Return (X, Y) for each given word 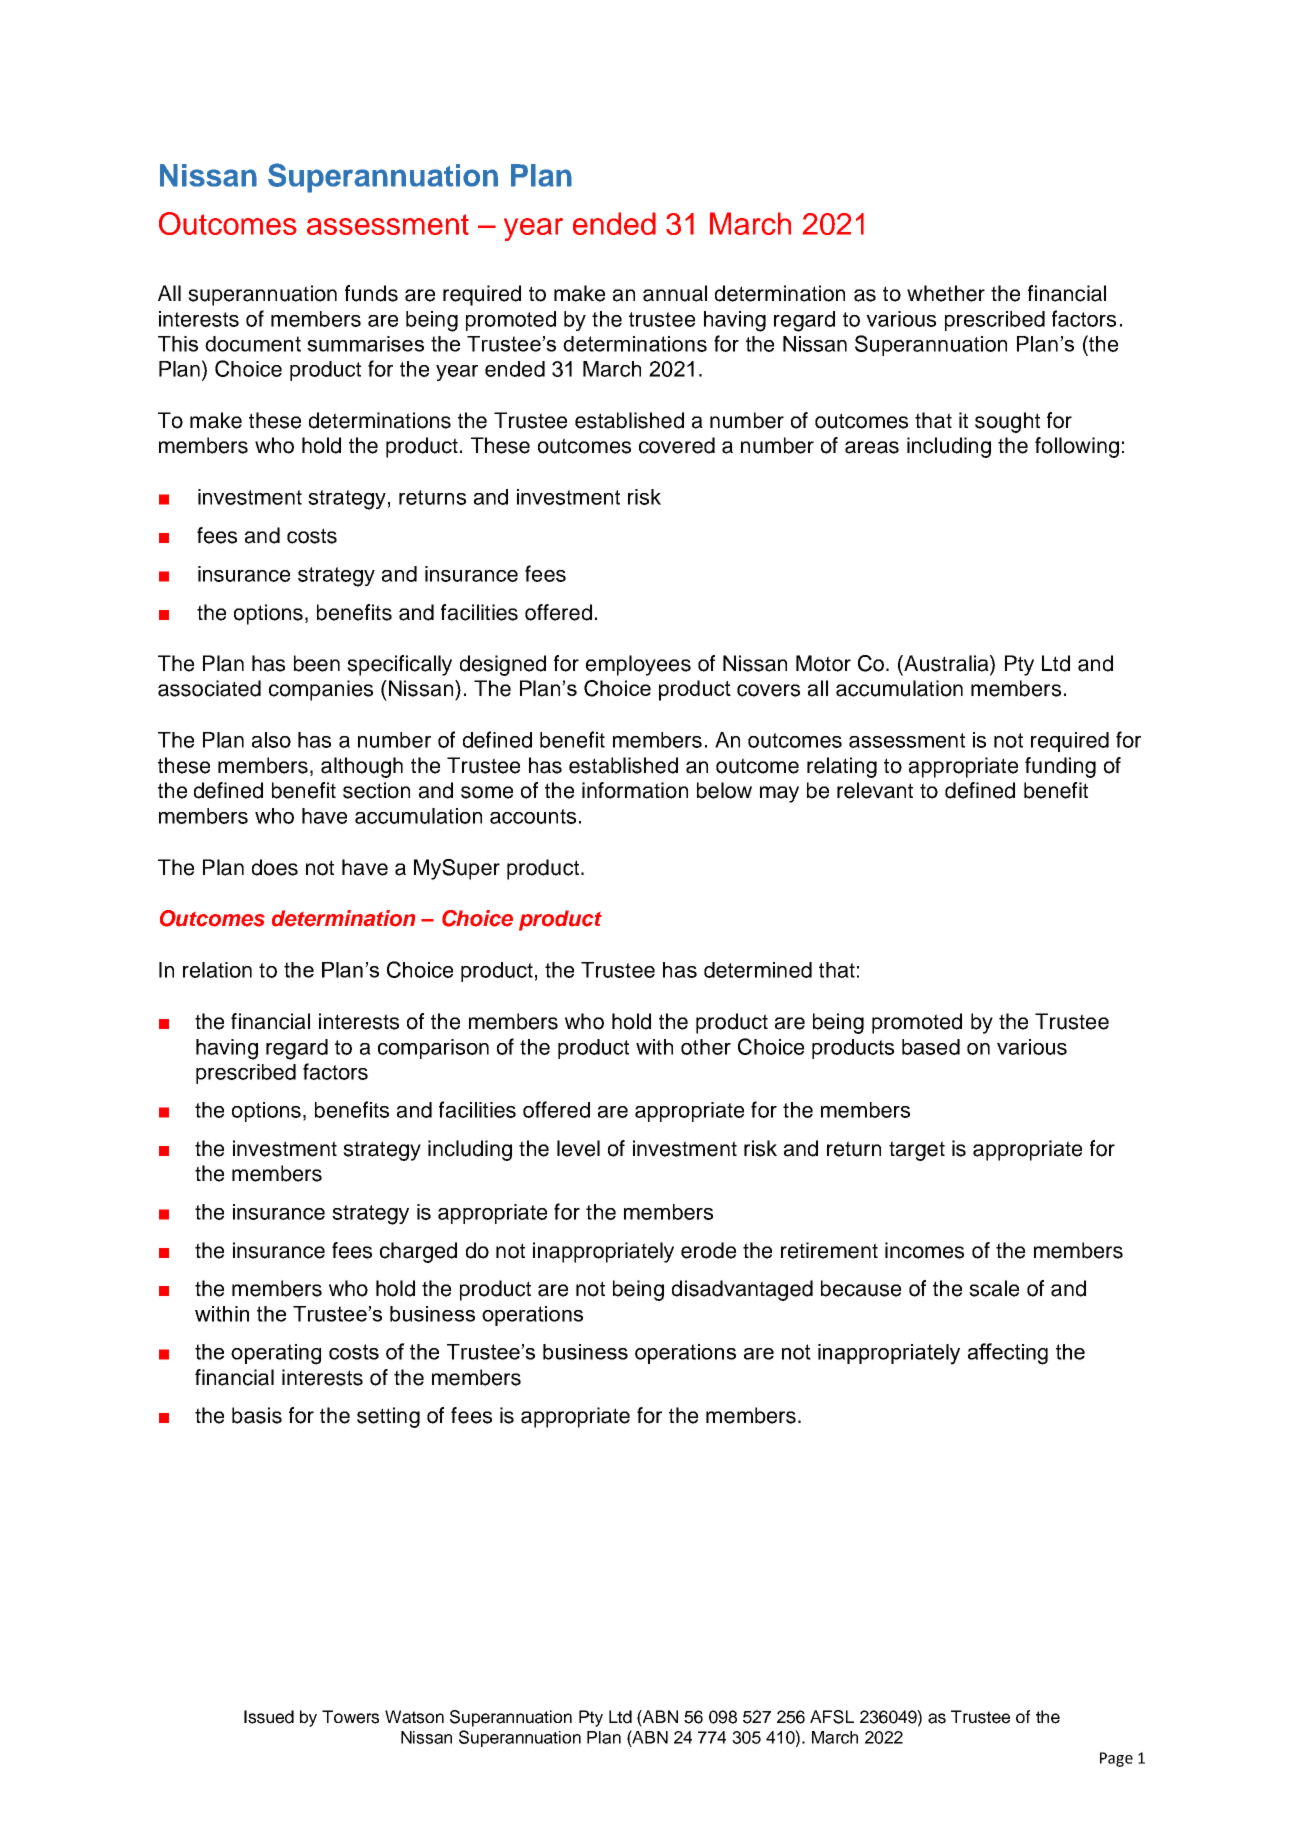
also (271, 740)
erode (708, 1250)
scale (994, 1288)
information (635, 790)
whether (946, 293)
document (253, 344)
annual (675, 293)
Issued (269, 1717)
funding (1060, 767)
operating (276, 1354)
